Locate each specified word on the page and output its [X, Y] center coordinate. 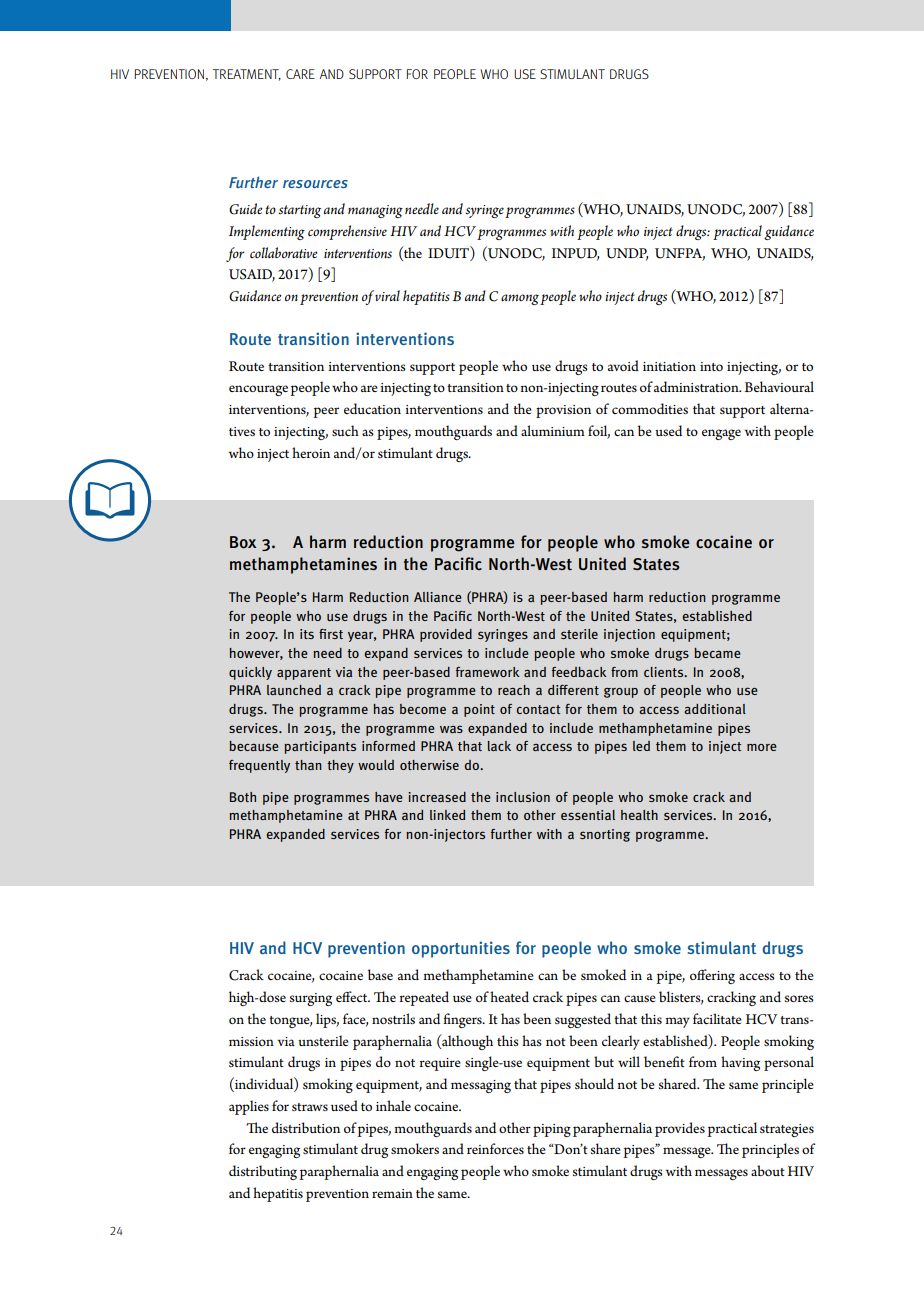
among [520, 299]
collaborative [283, 253]
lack [499, 746]
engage [721, 434]
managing [375, 211]
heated [509, 996]
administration [697, 386]
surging [310, 999]
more [762, 747]
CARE [300, 74]
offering [712, 976]
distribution [306, 1127]
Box [243, 542]
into [711, 366]
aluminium [553, 430]
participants [320, 747]
